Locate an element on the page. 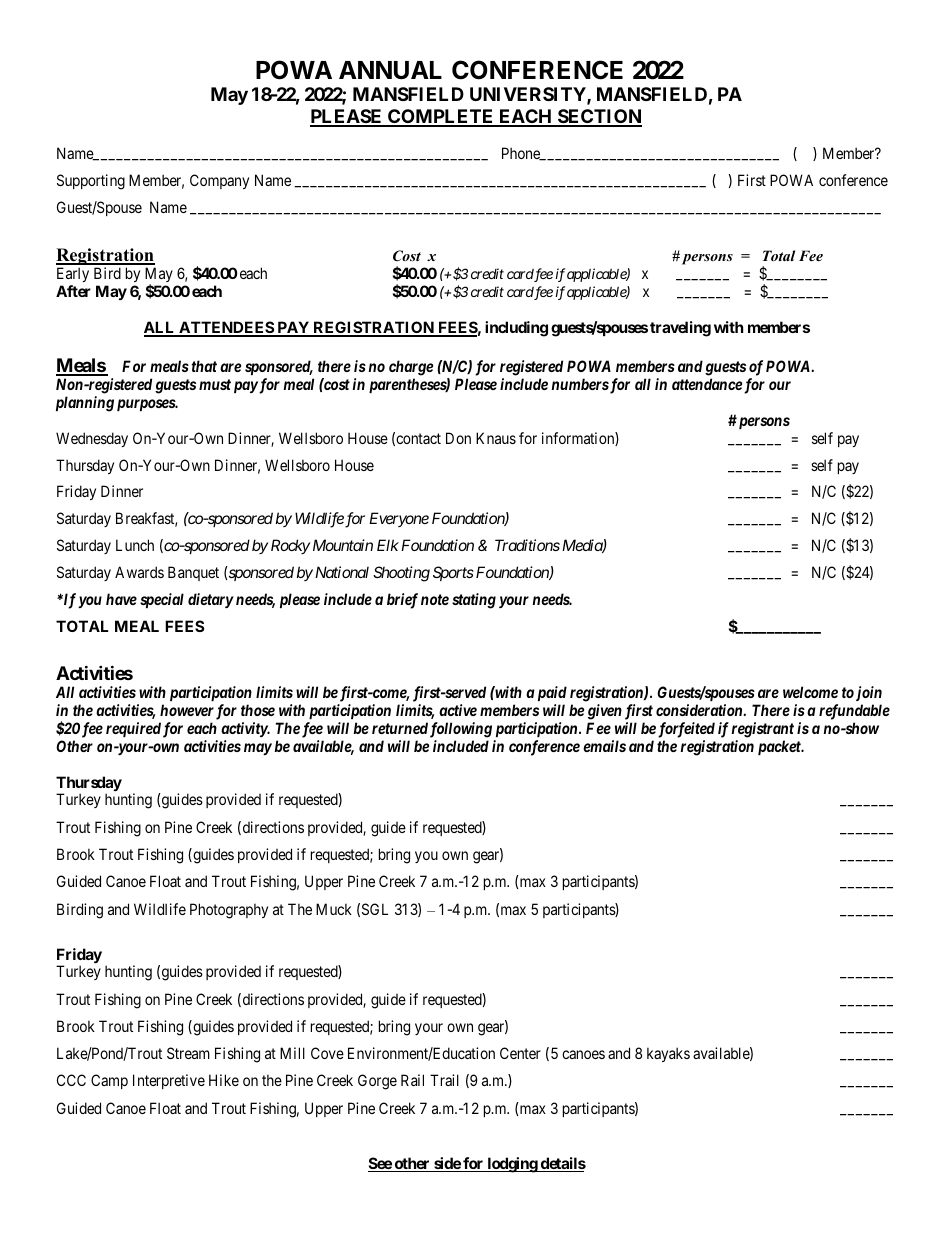  Company is located at coordinates (219, 181).
